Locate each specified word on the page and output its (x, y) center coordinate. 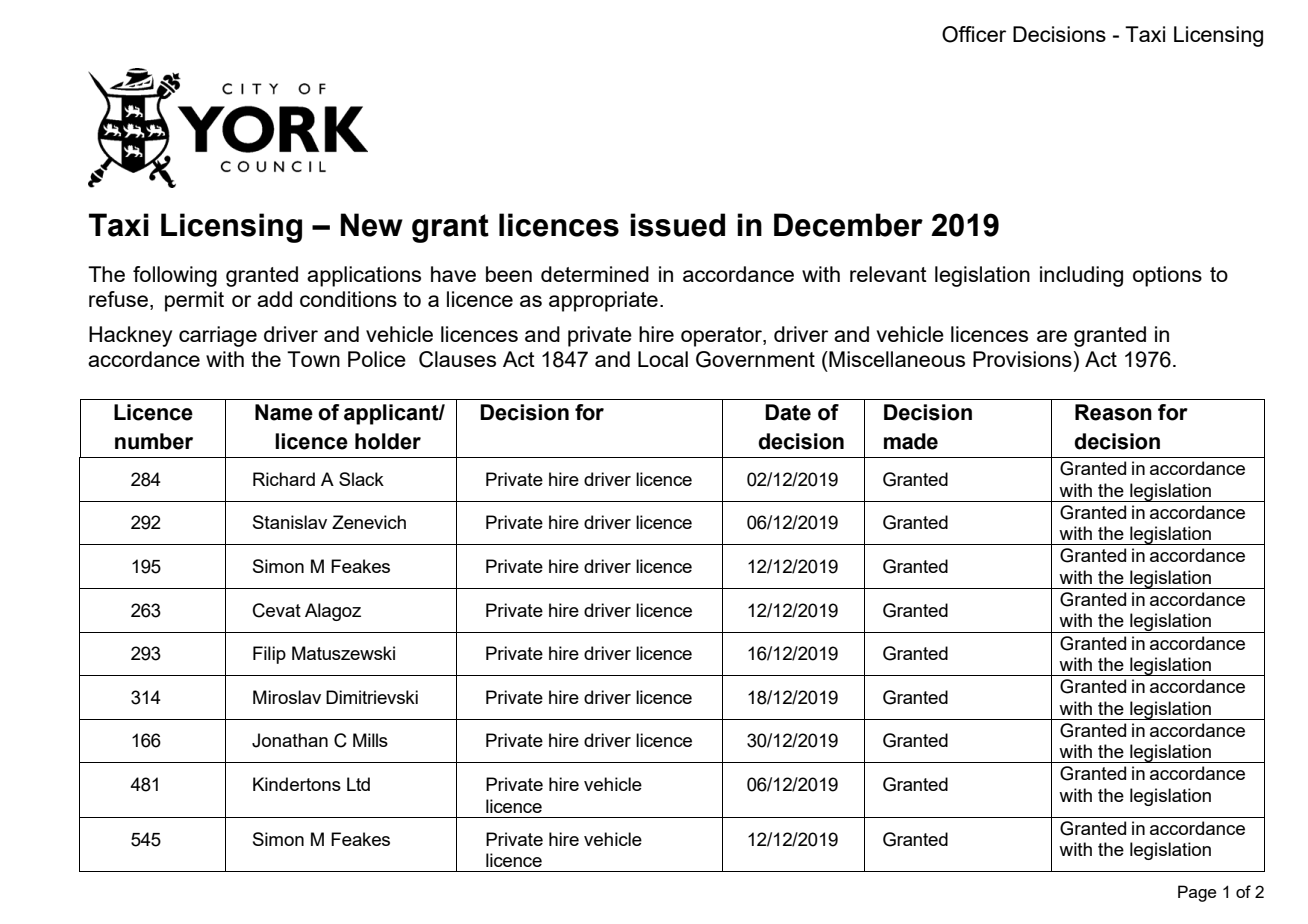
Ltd (358, 784)
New (372, 225)
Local (663, 359)
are (1052, 336)
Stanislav (290, 522)
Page (1197, 893)
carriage (218, 336)
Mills (370, 740)
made (911, 441)
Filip (269, 655)
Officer (974, 34)
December (848, 225)
